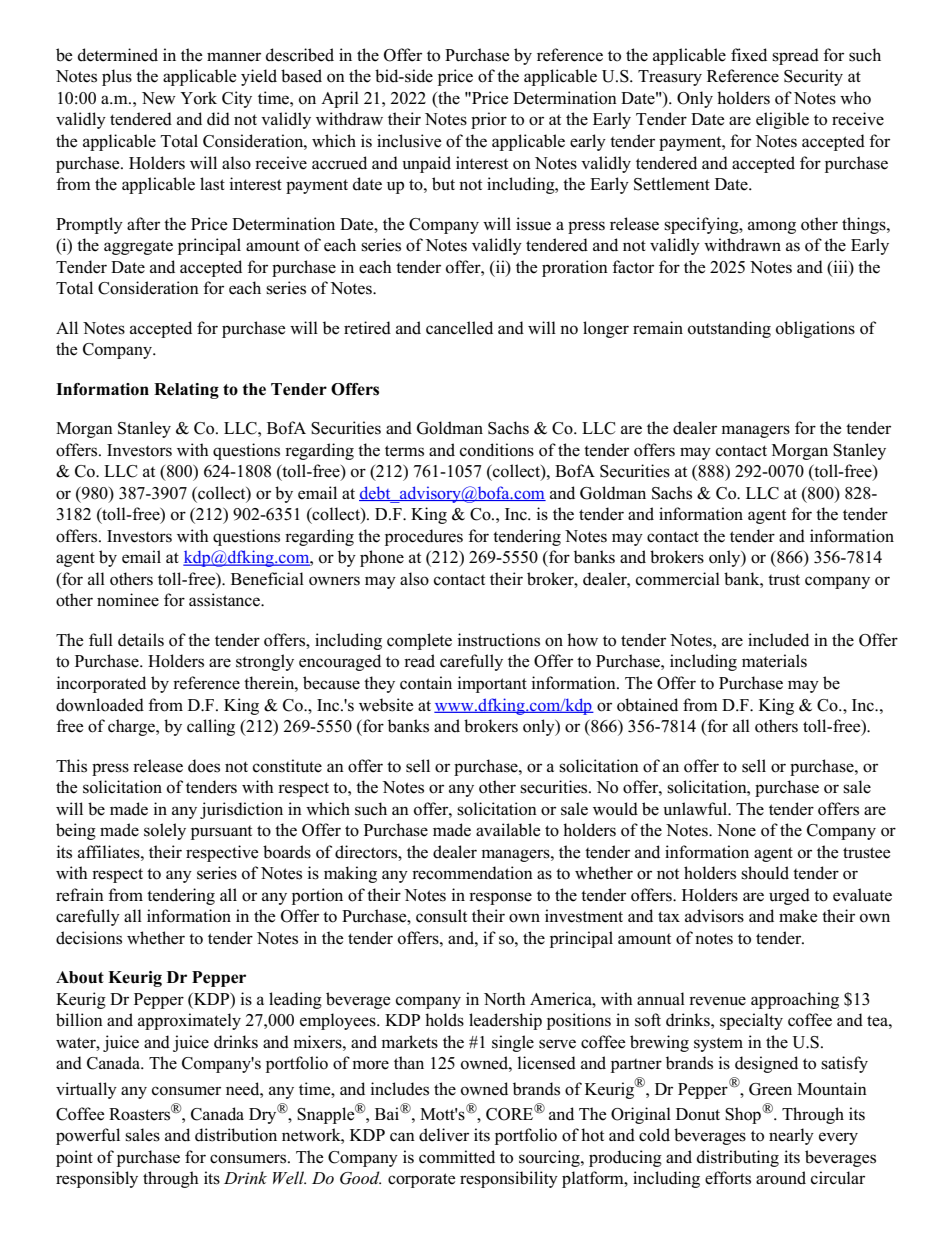 This screenshot has height=1233, width=952. I want to click on None, so click(736, 830).
